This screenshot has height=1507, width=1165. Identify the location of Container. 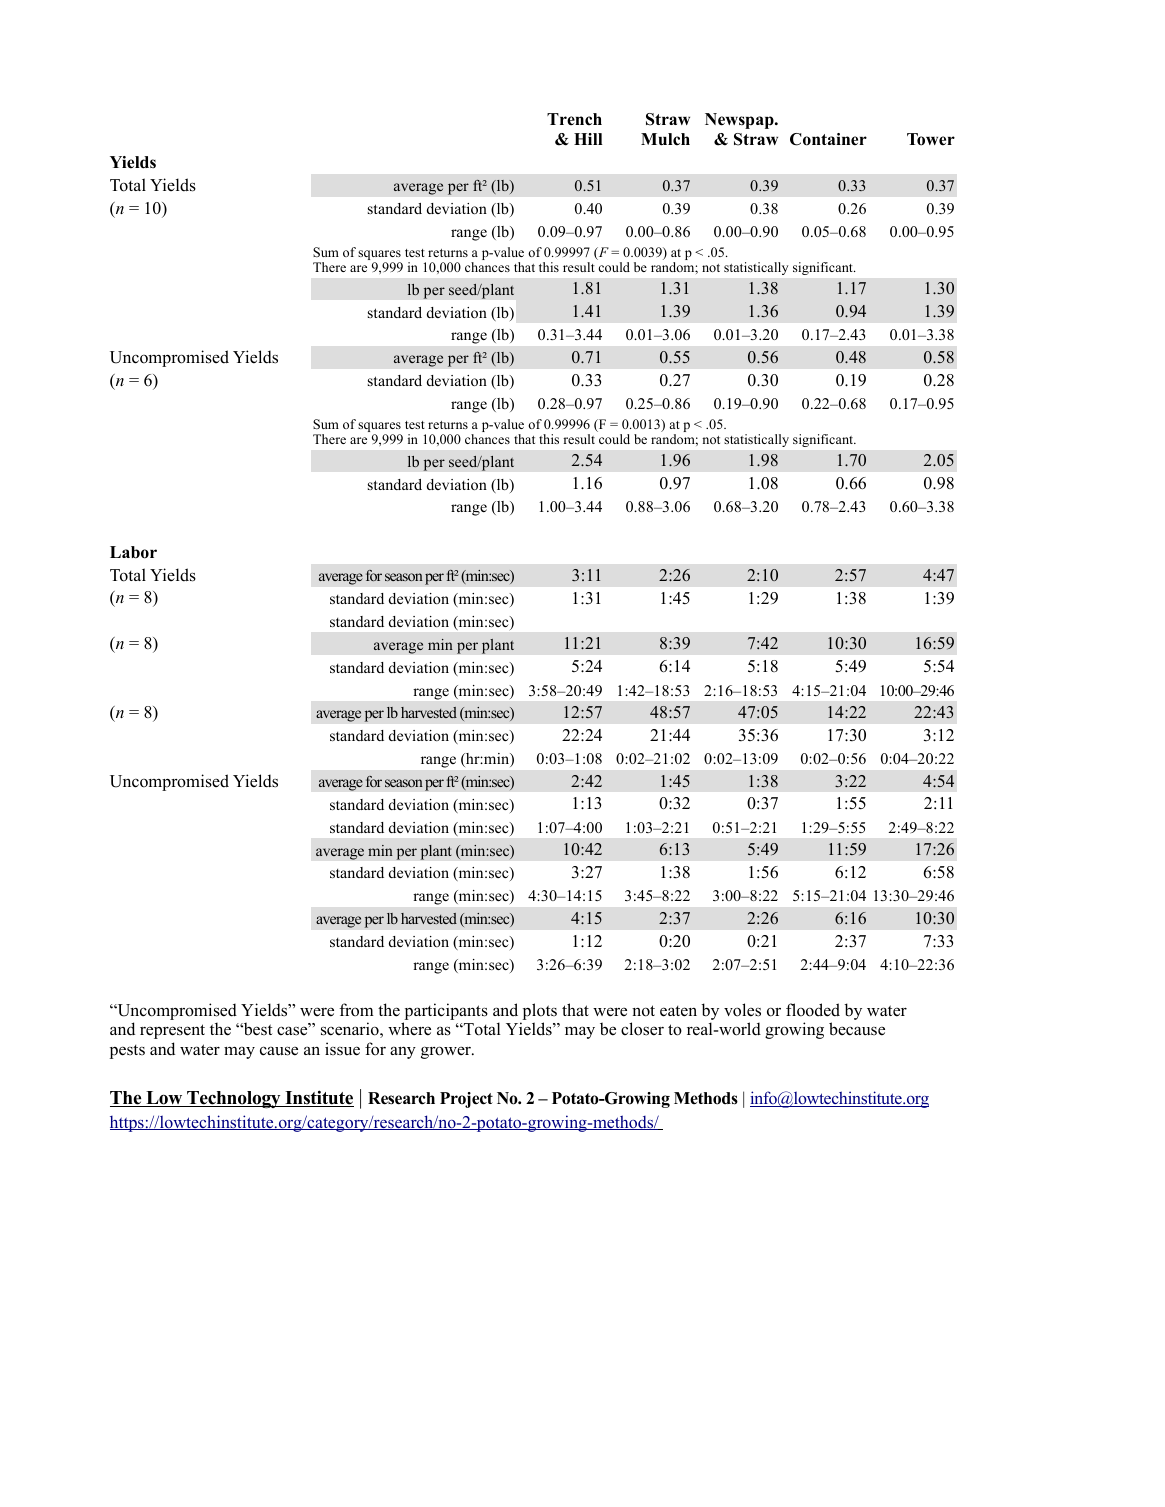
(828, 139).
